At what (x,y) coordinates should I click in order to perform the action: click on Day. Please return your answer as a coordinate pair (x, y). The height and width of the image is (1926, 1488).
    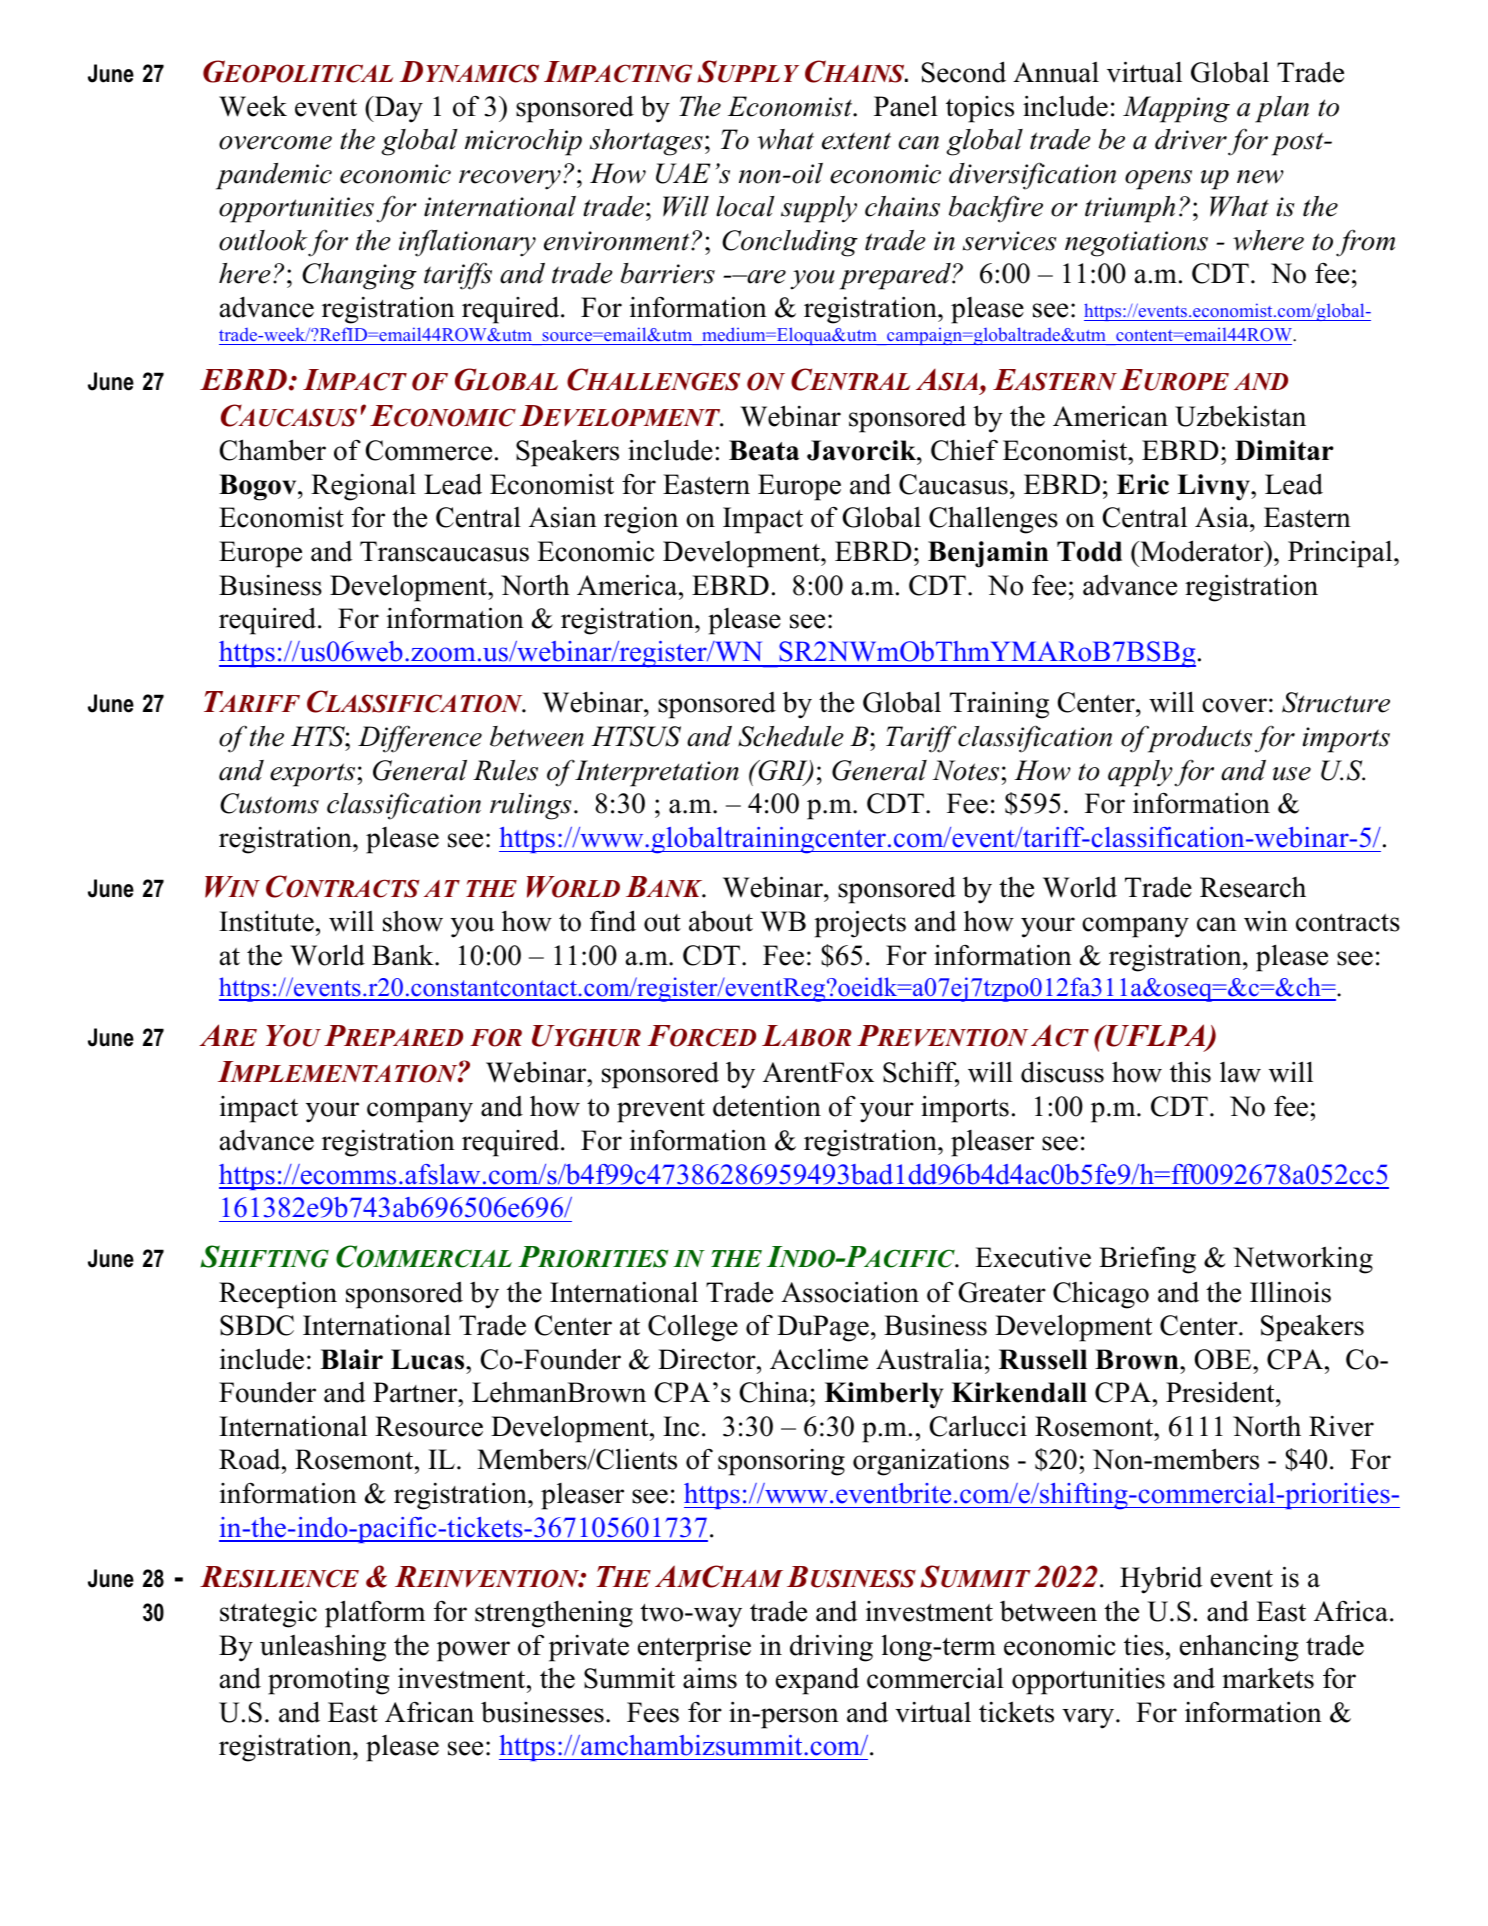
    Looking at the image, I should click on (397, 109).
